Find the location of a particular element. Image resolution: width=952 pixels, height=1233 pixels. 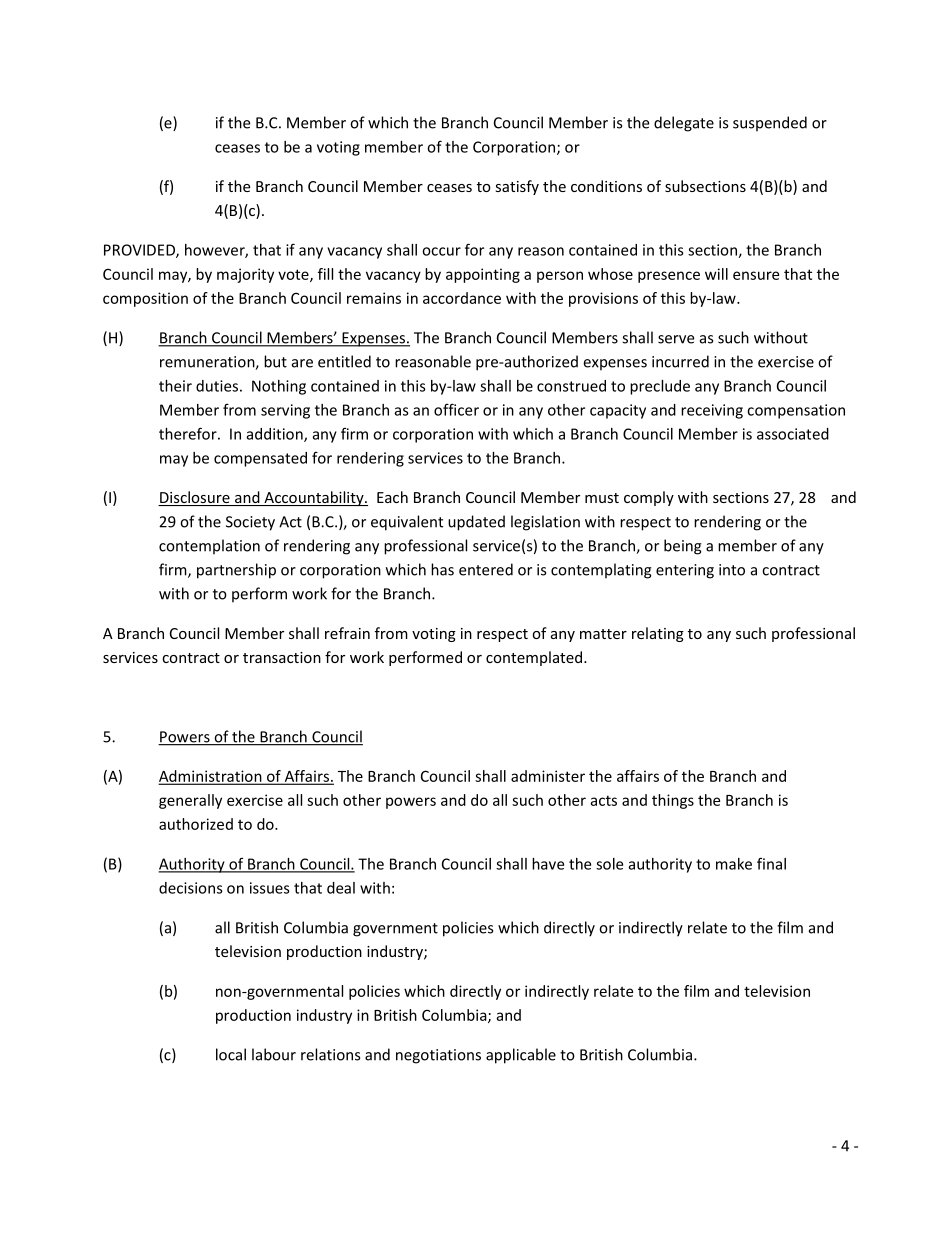

partnership is located at coordinates (236, 571).
